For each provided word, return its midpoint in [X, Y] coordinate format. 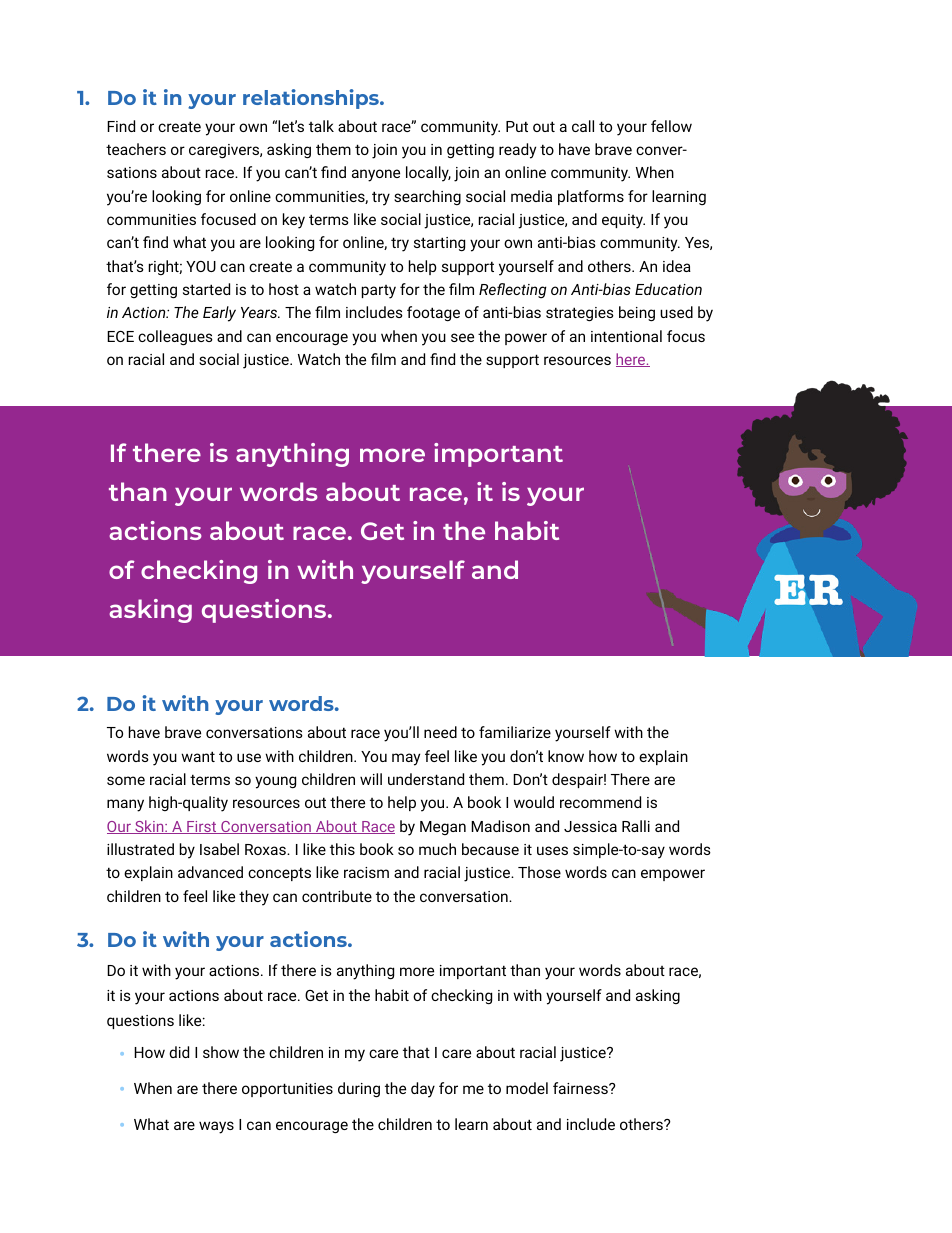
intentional [626, 336]
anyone [376, 175]
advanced [210, 872]
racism [366, 872]
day [423, 1090]
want [198, 756]
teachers [136, 149]
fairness [581, 1088]
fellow [671, 126]
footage [433, 314]
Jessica [590, 826]
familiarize [515, 732]
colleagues [175, 338]
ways [216, 1127]
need [440, 732]
